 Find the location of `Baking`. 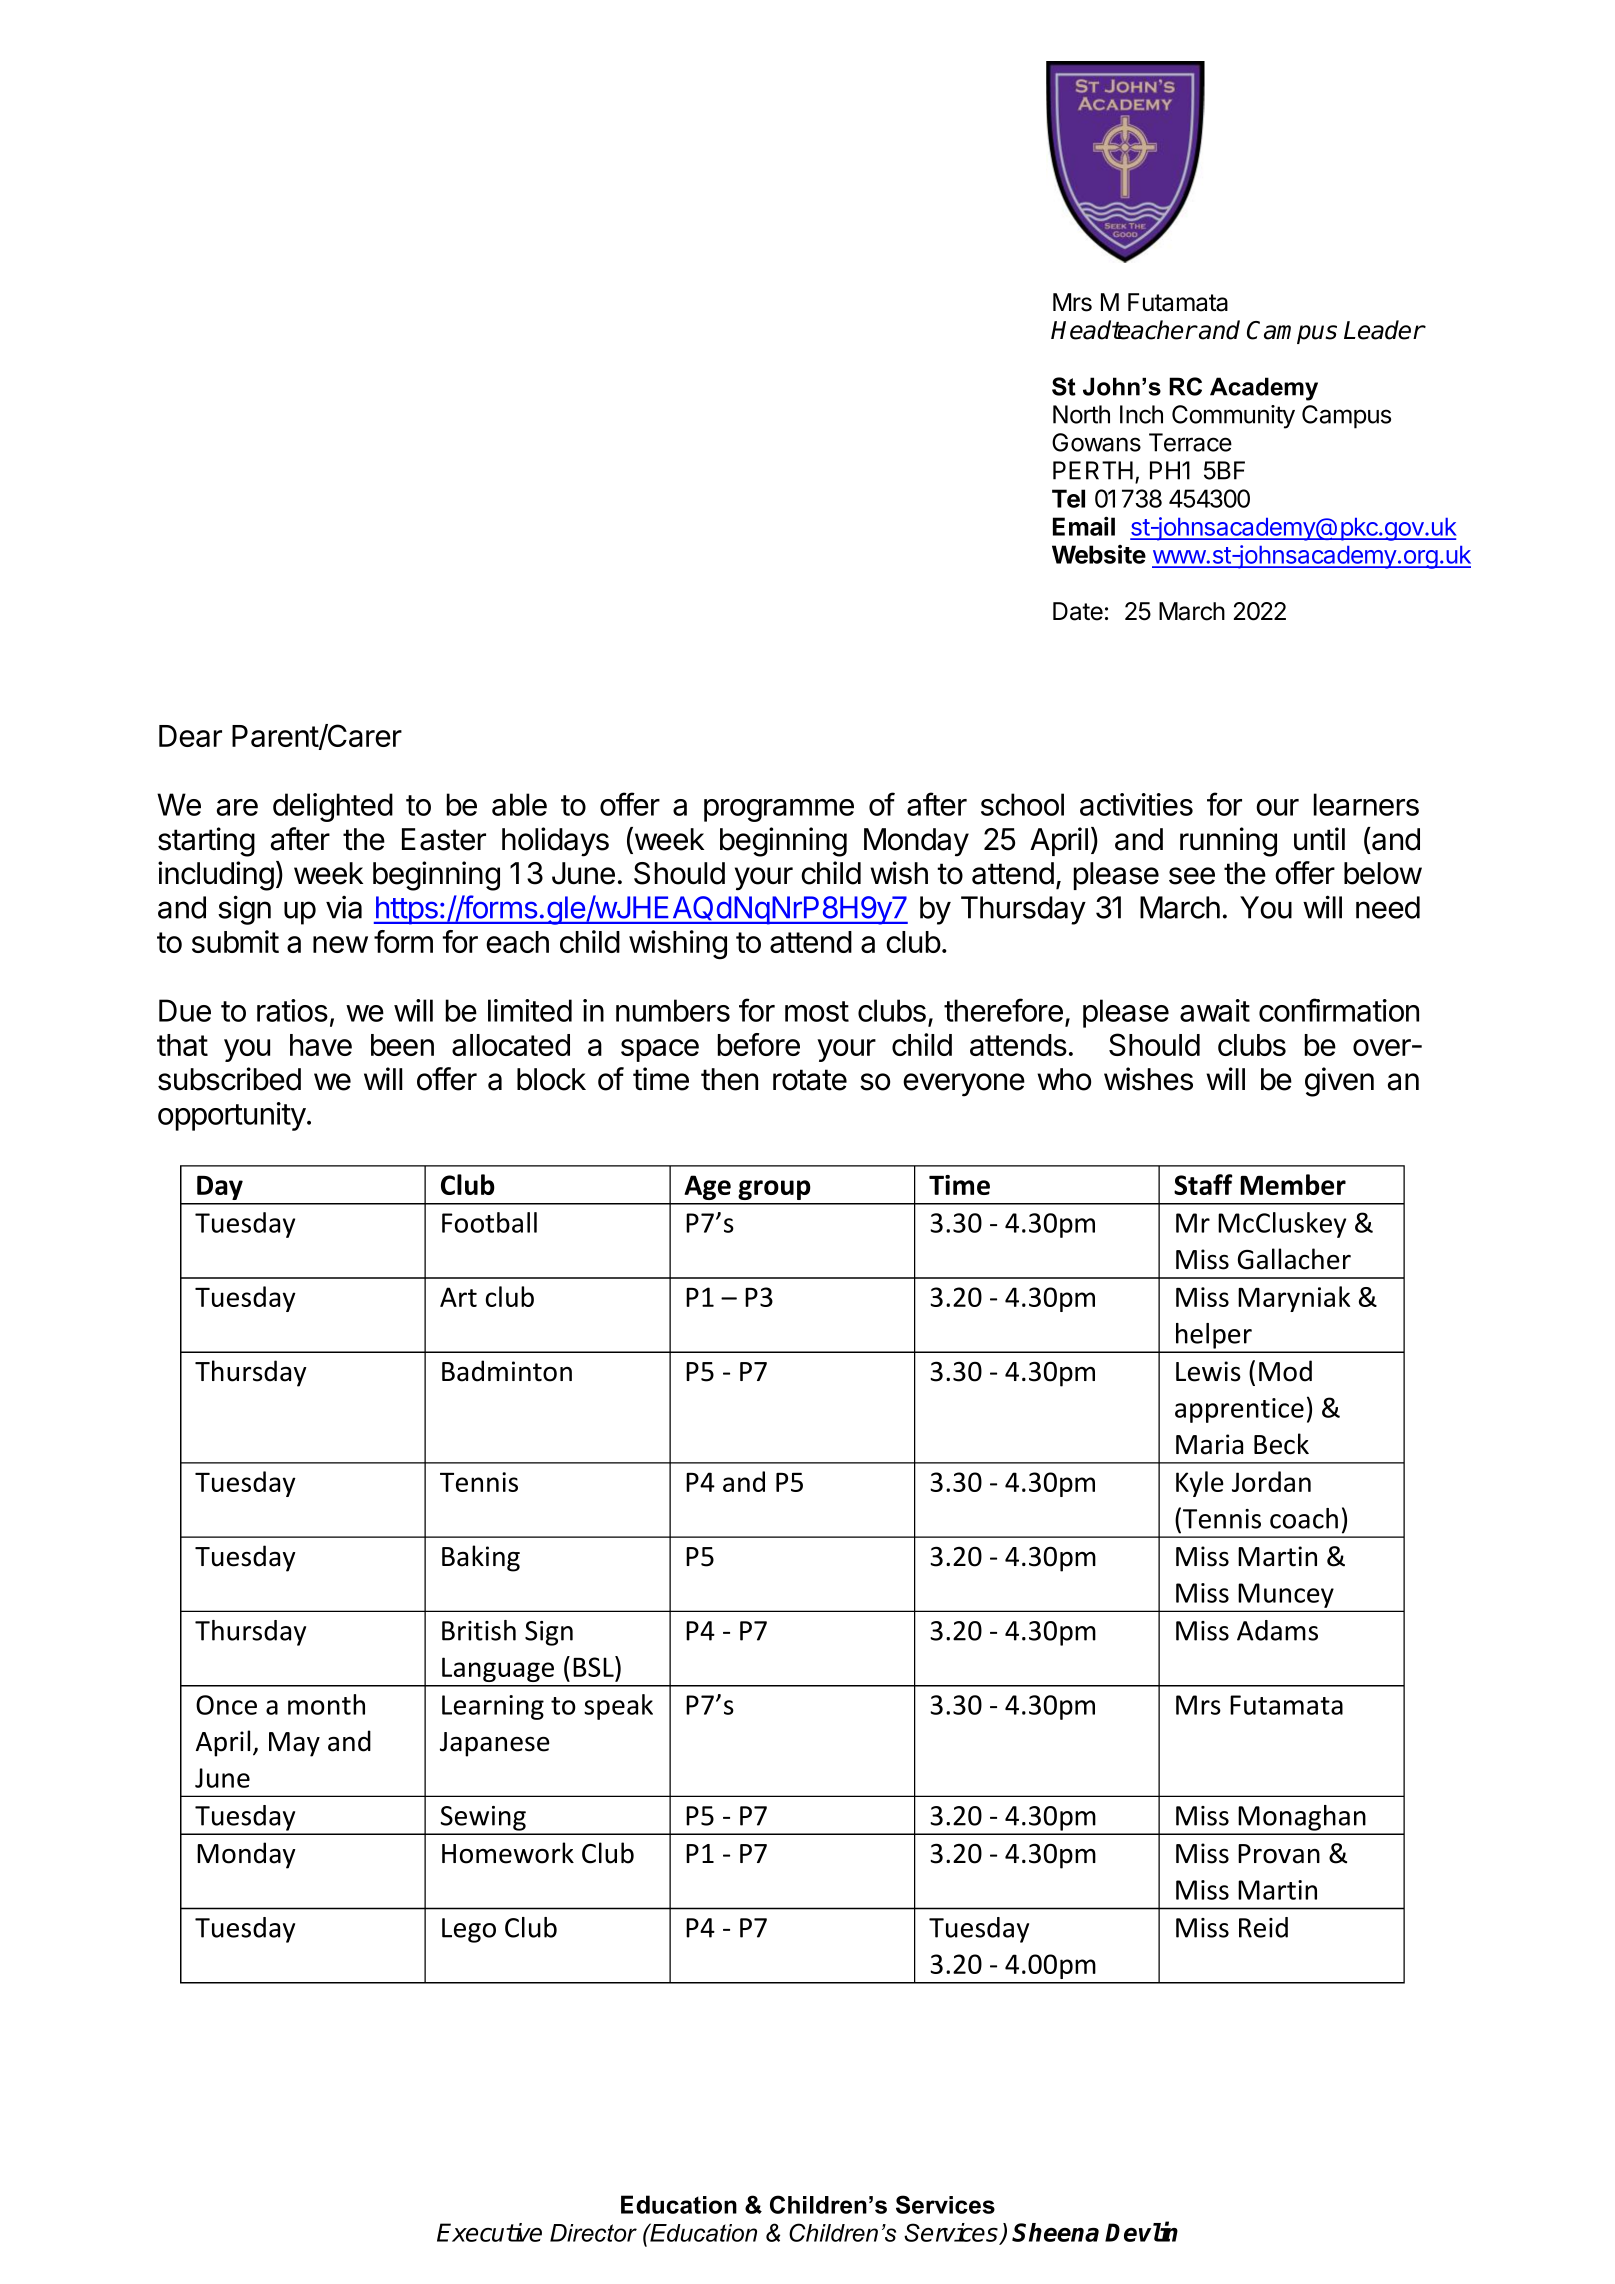

Baking is located at coordinates (481, 1558).
